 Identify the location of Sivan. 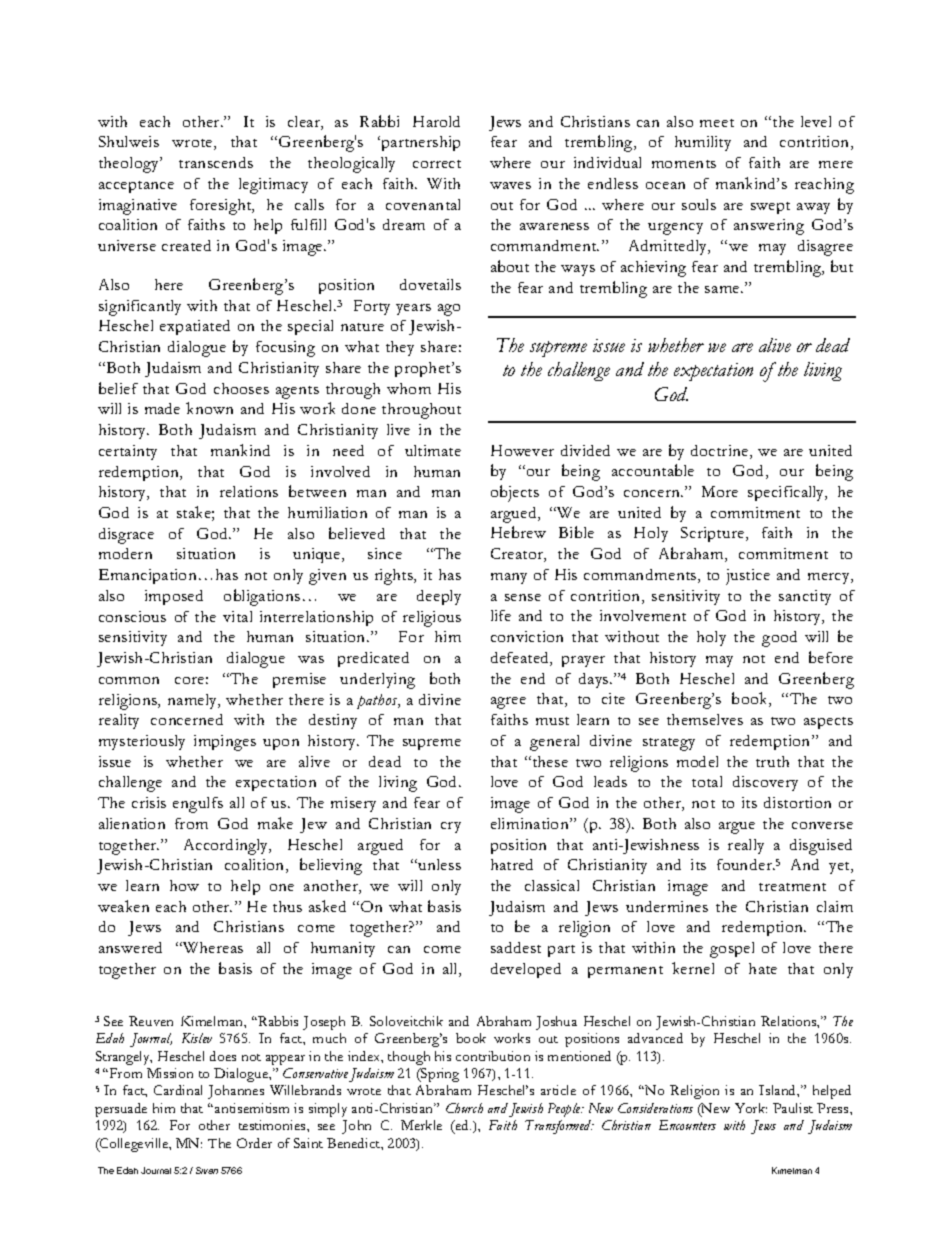
(207, 1170).
